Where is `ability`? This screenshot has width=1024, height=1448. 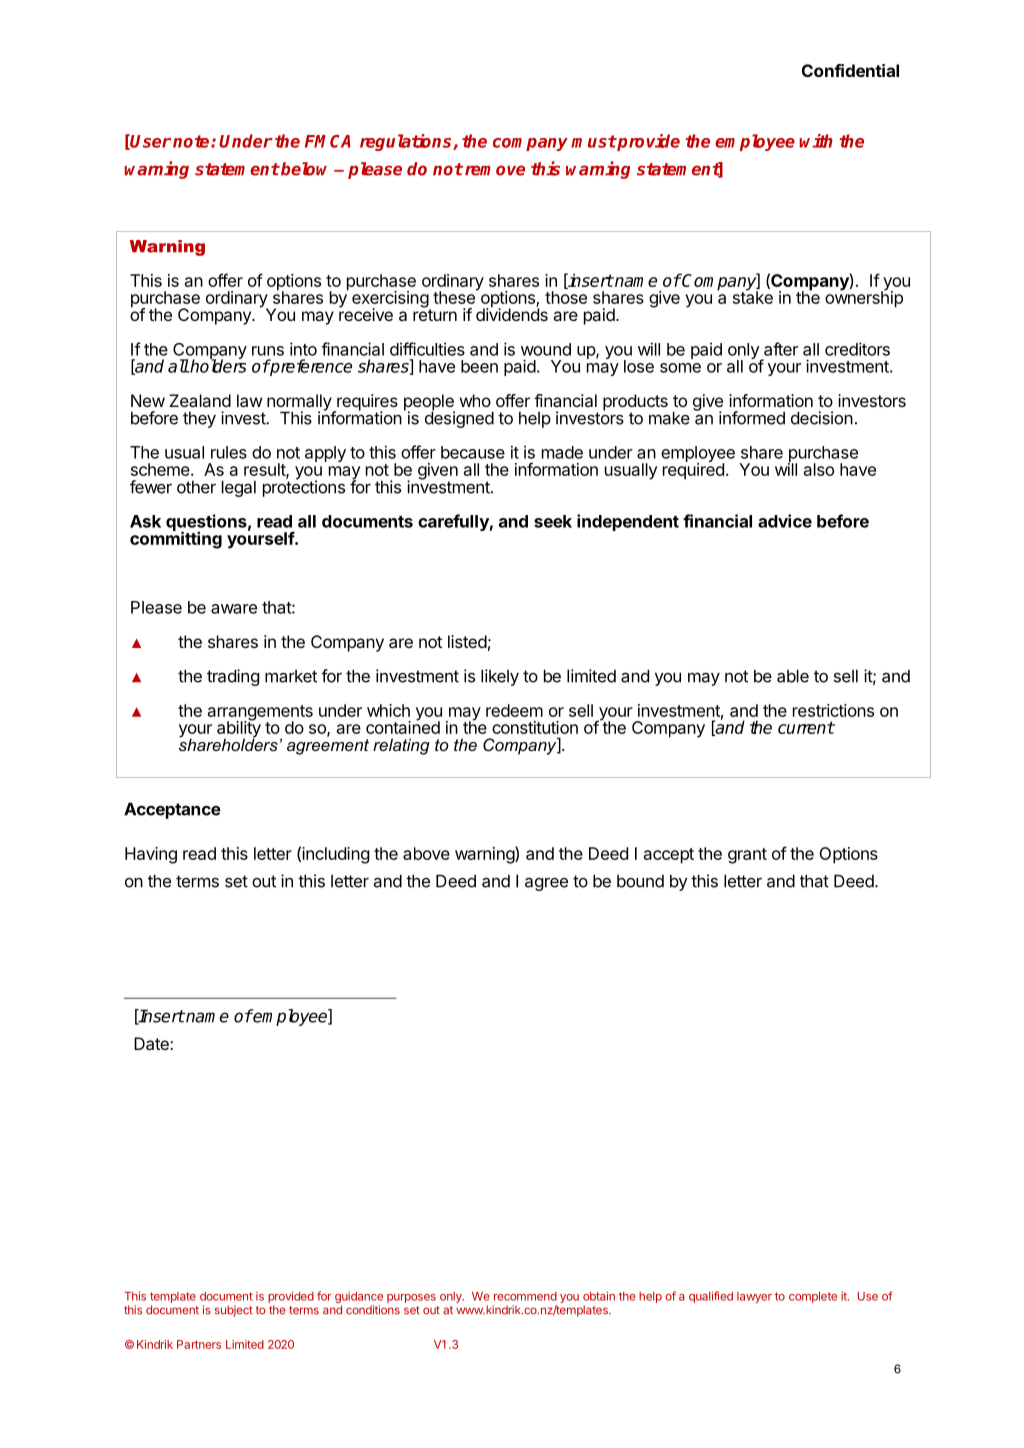
ability is located at coordinates (239, 729).
